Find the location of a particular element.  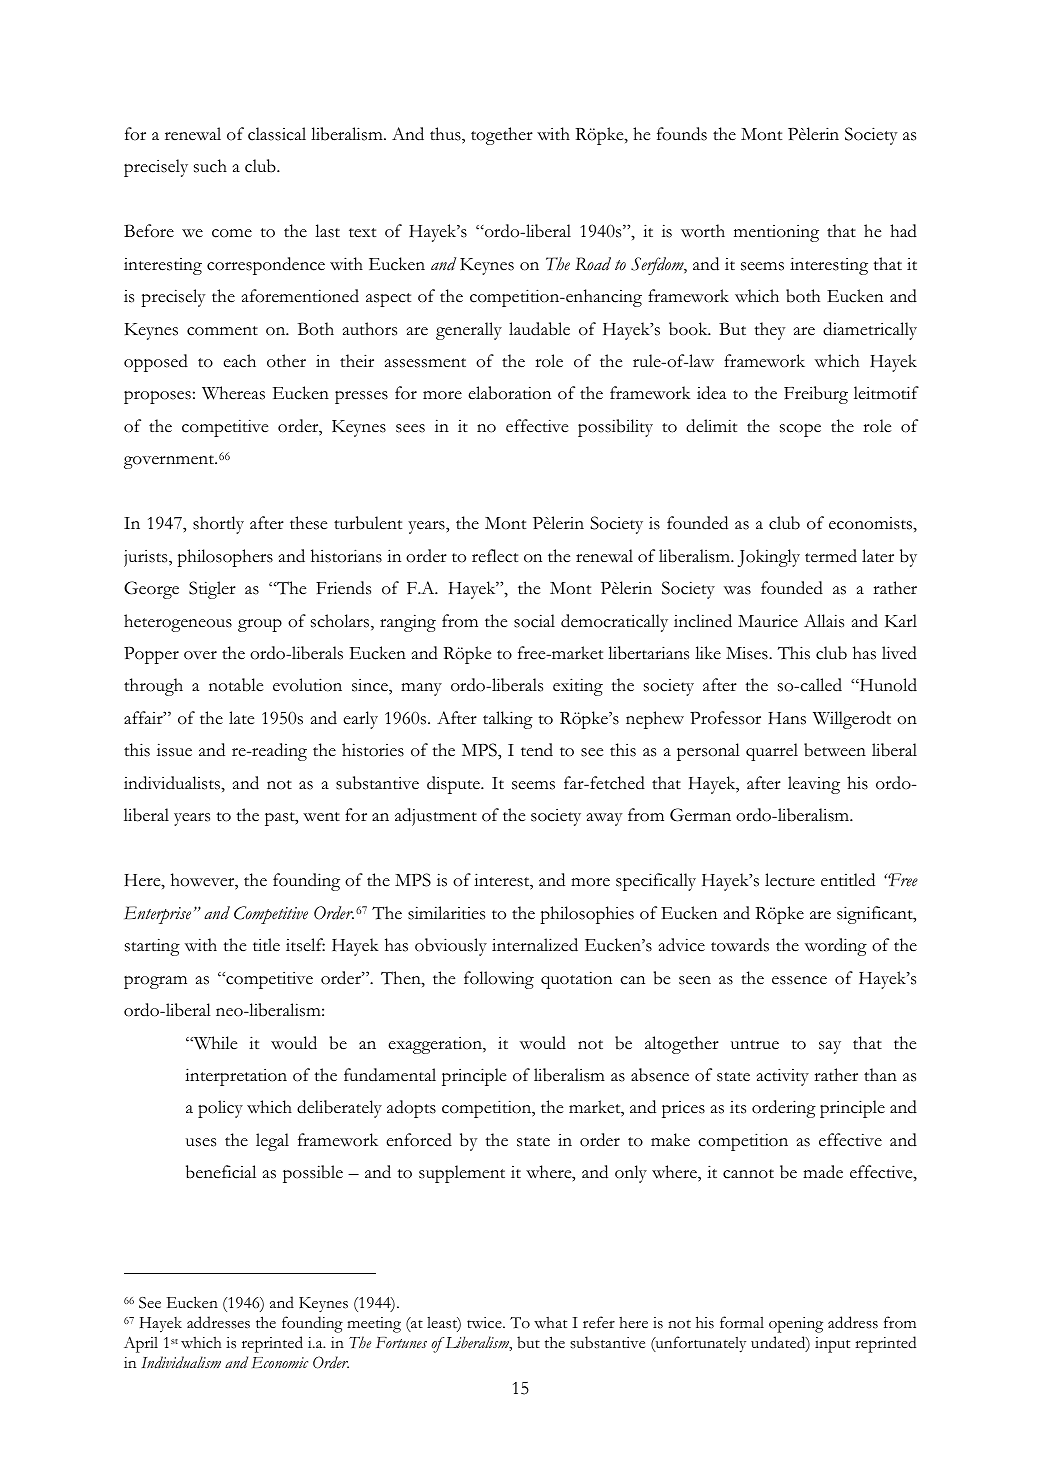

mentioning is located at coordinates (776, 233).
